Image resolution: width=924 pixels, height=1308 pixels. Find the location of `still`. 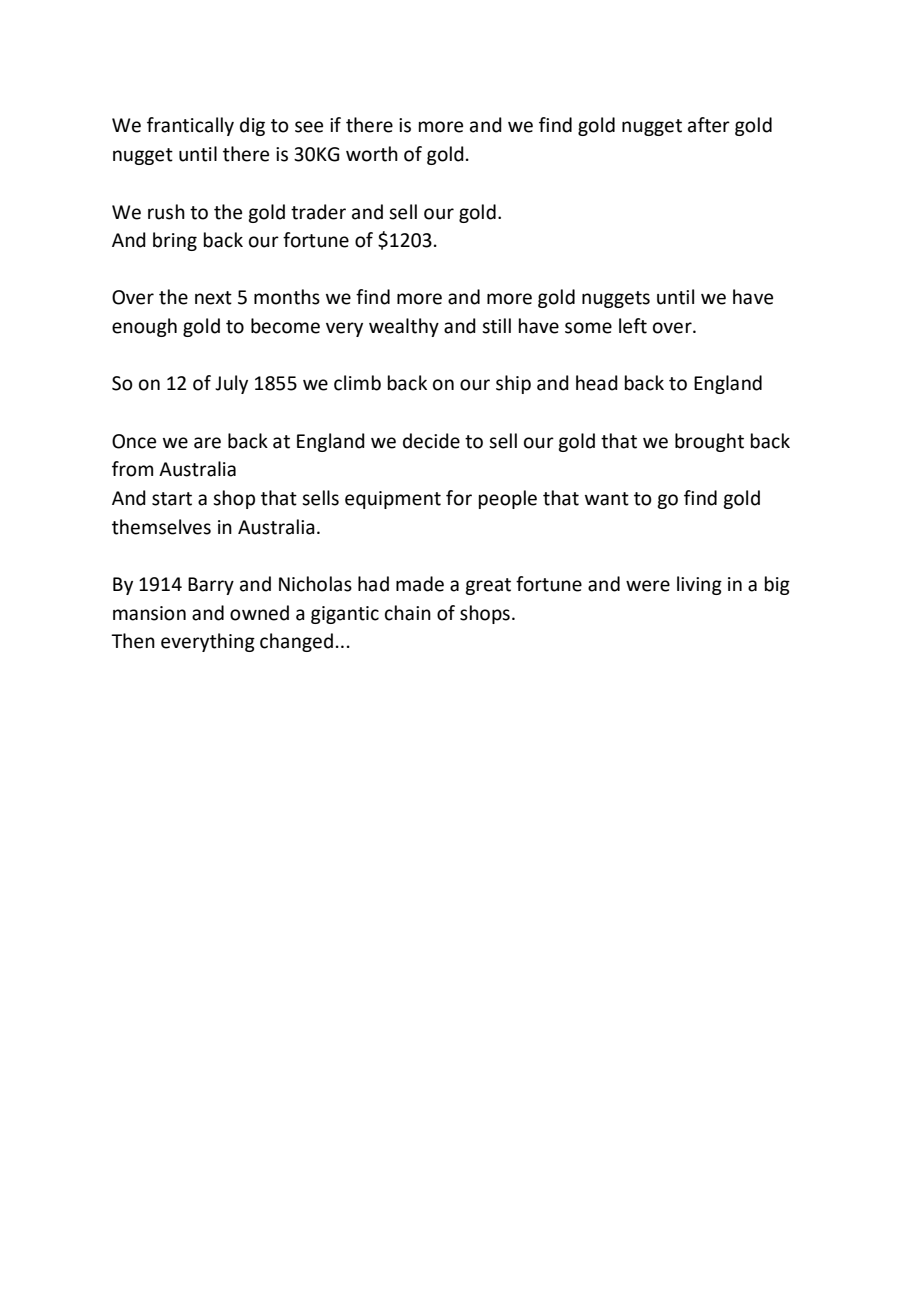

still is located at coordinates (496, 326).
